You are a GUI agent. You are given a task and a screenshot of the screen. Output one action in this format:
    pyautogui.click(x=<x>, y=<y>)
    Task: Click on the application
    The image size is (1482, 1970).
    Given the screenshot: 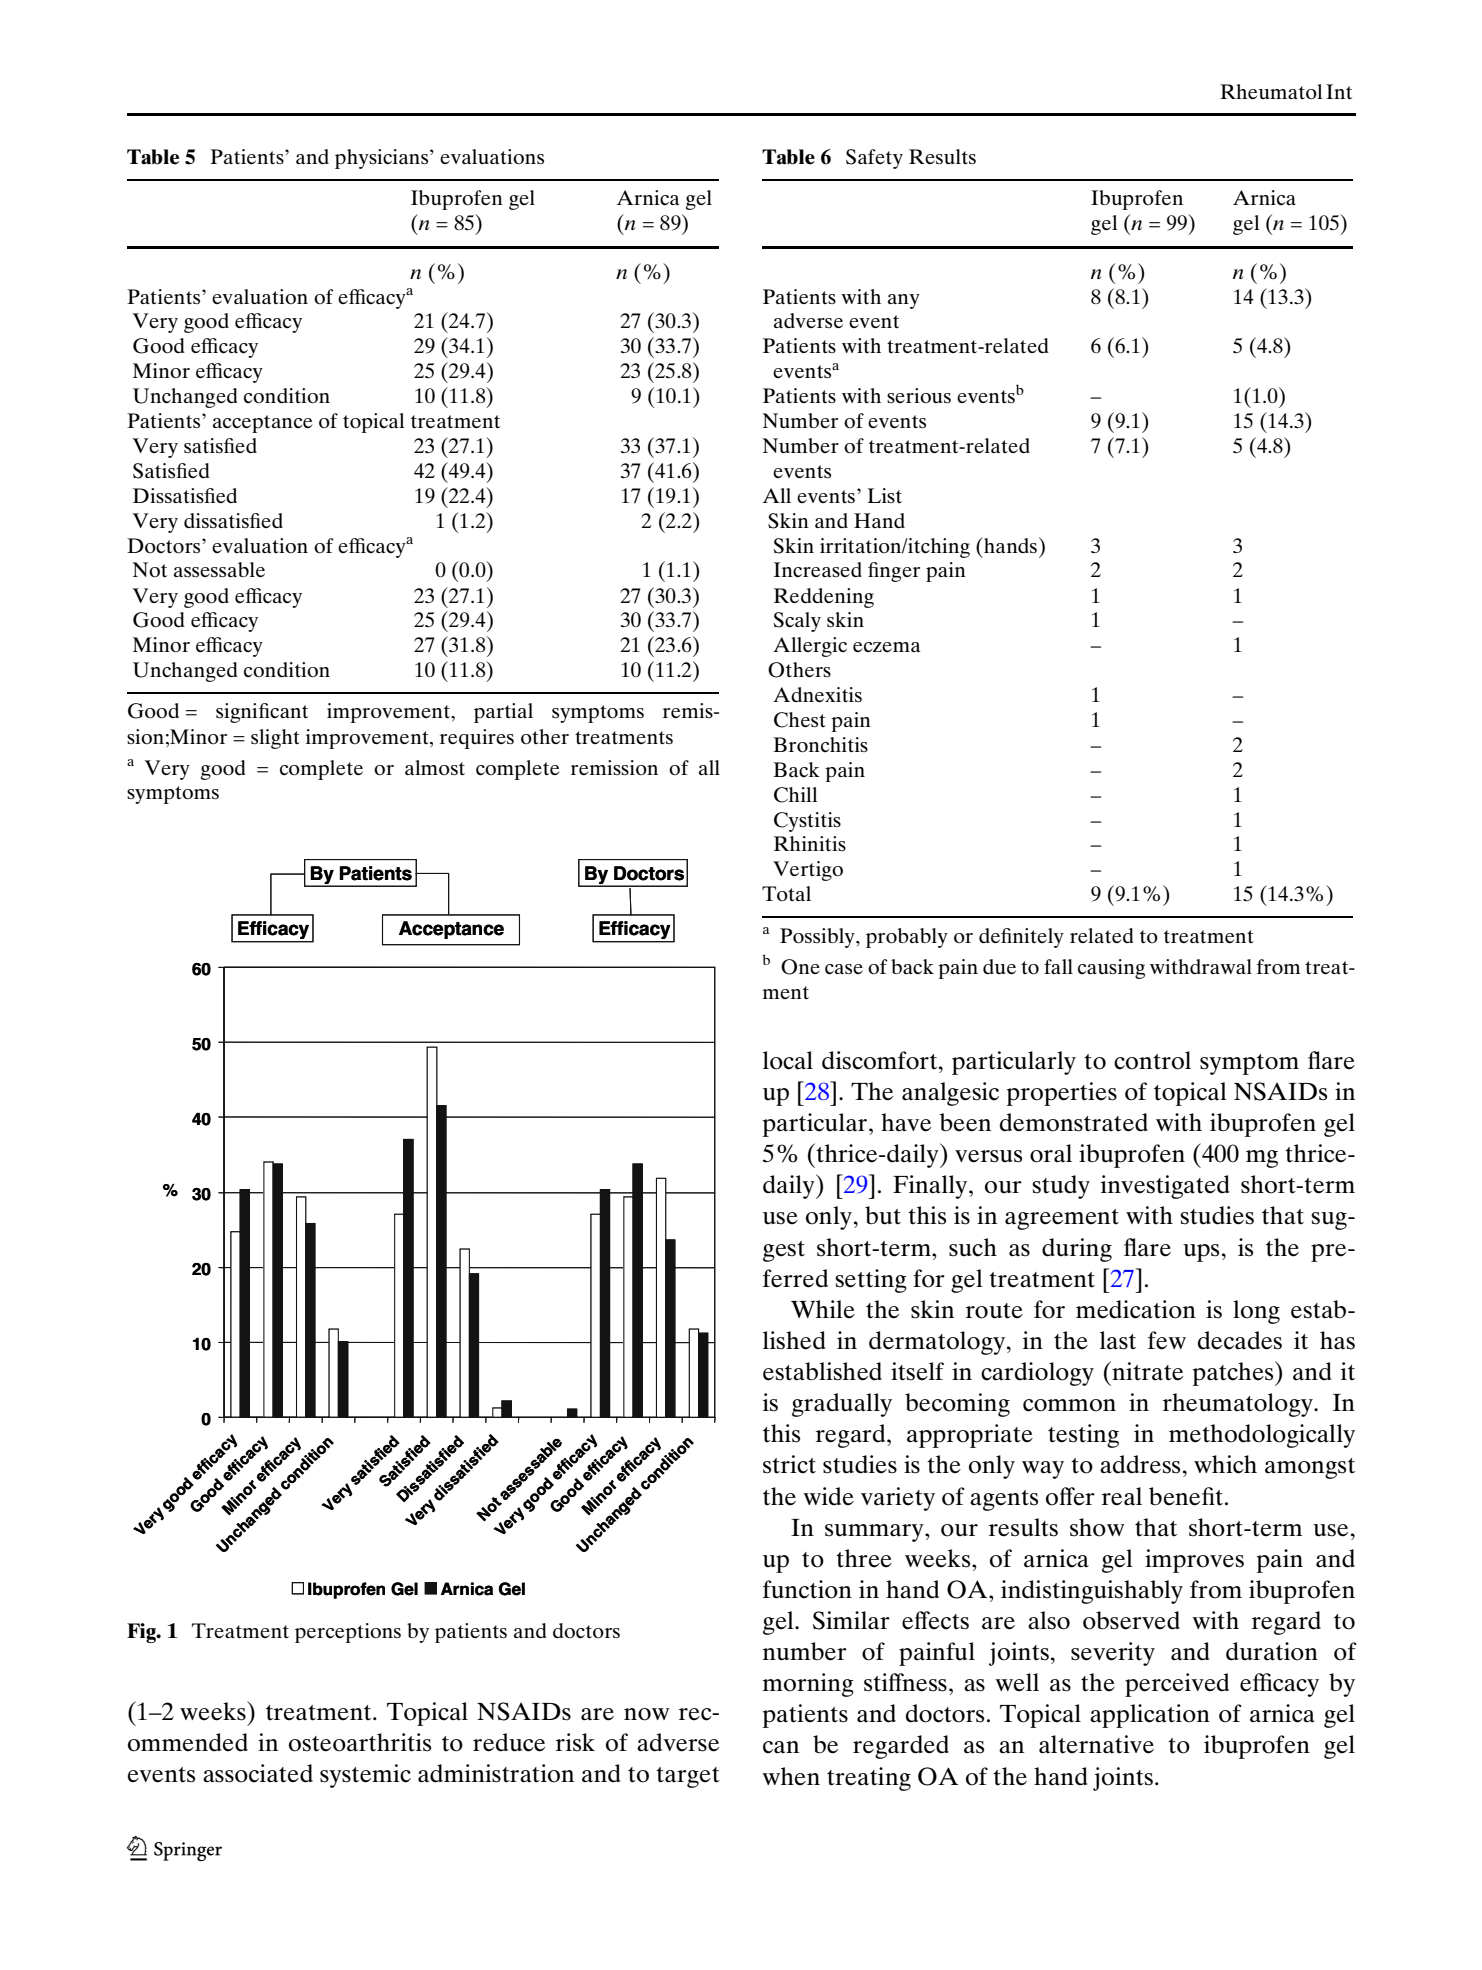 What is the action you would take?
    pyautogui.click(x=1150, y=1716)
